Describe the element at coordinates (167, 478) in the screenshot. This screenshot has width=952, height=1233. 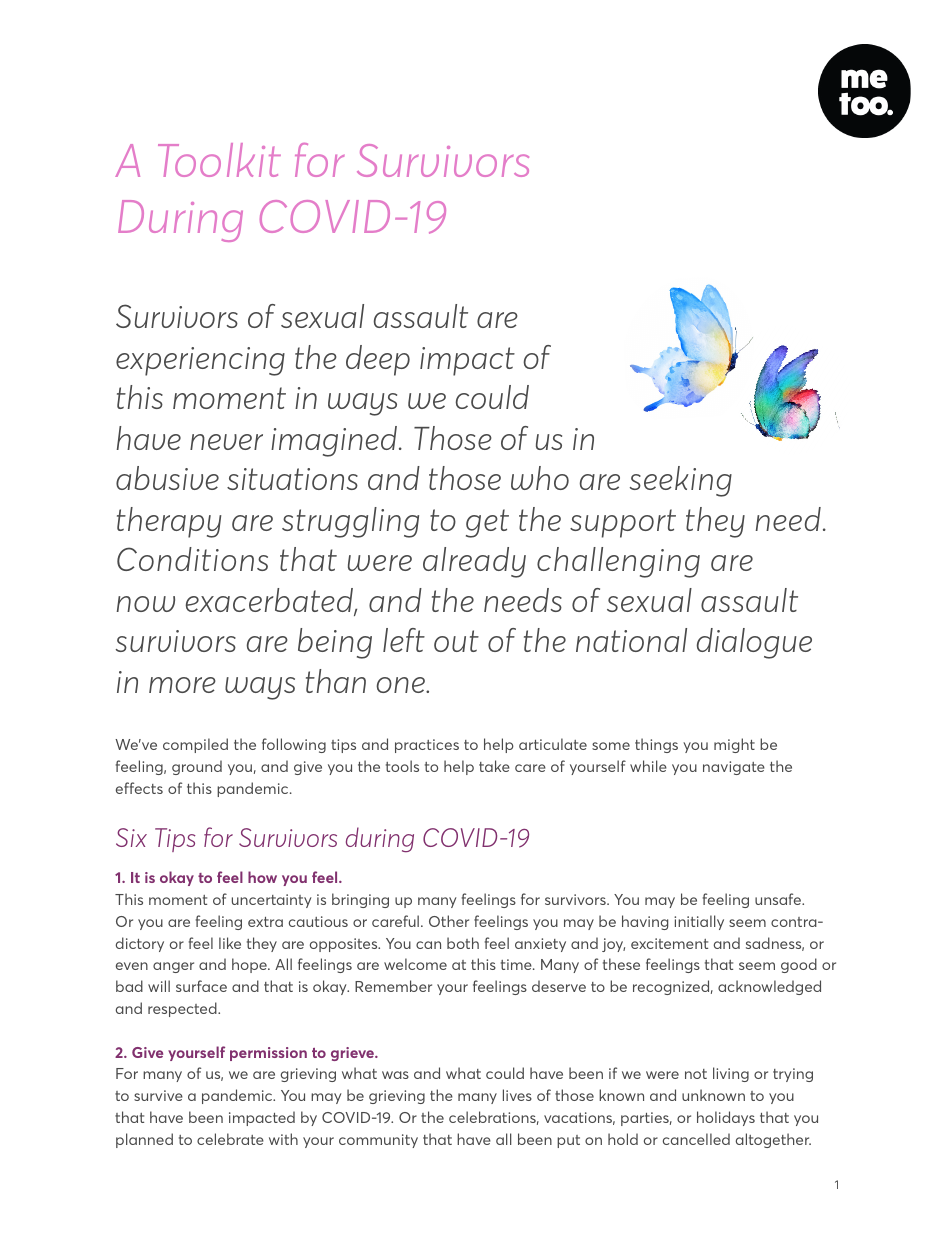
I see `abusive` at that location.
